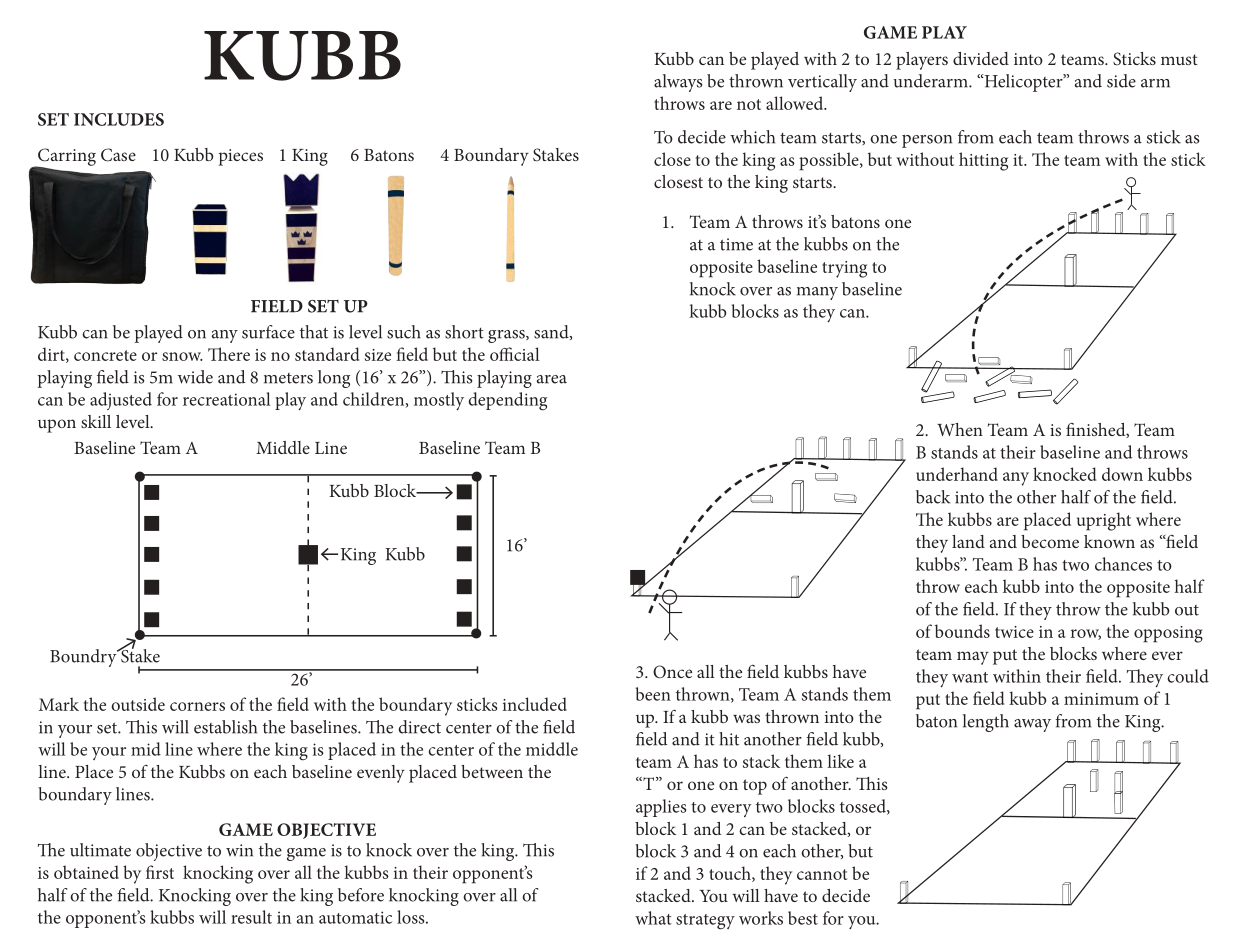 Image resolution: width=1233 pixels, height=952 pixels. Describe the element at coordinates (197, 706) in the screenshot. I see `corners` at that location.
